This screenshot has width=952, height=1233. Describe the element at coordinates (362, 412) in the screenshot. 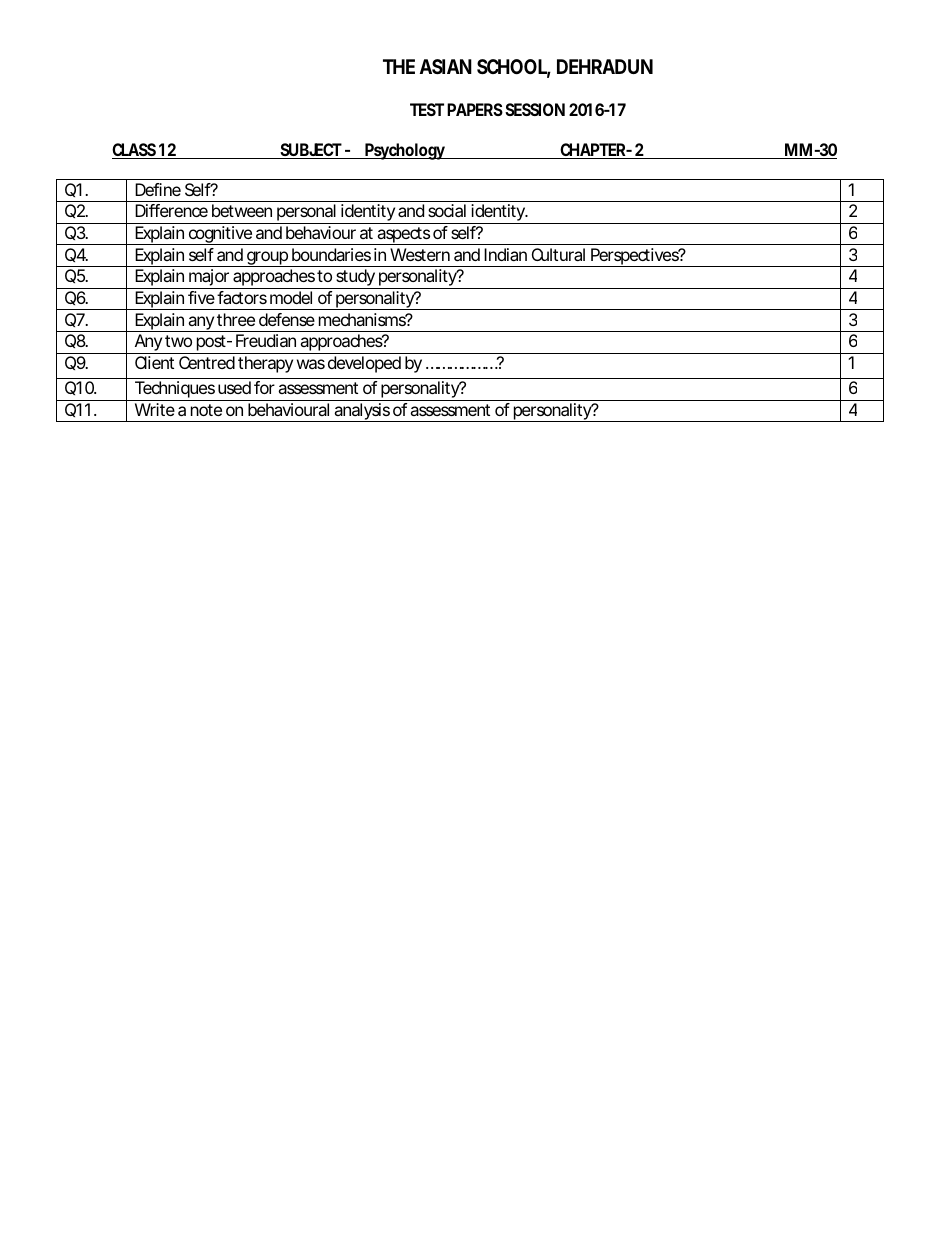

I see `analysis` at that location.
